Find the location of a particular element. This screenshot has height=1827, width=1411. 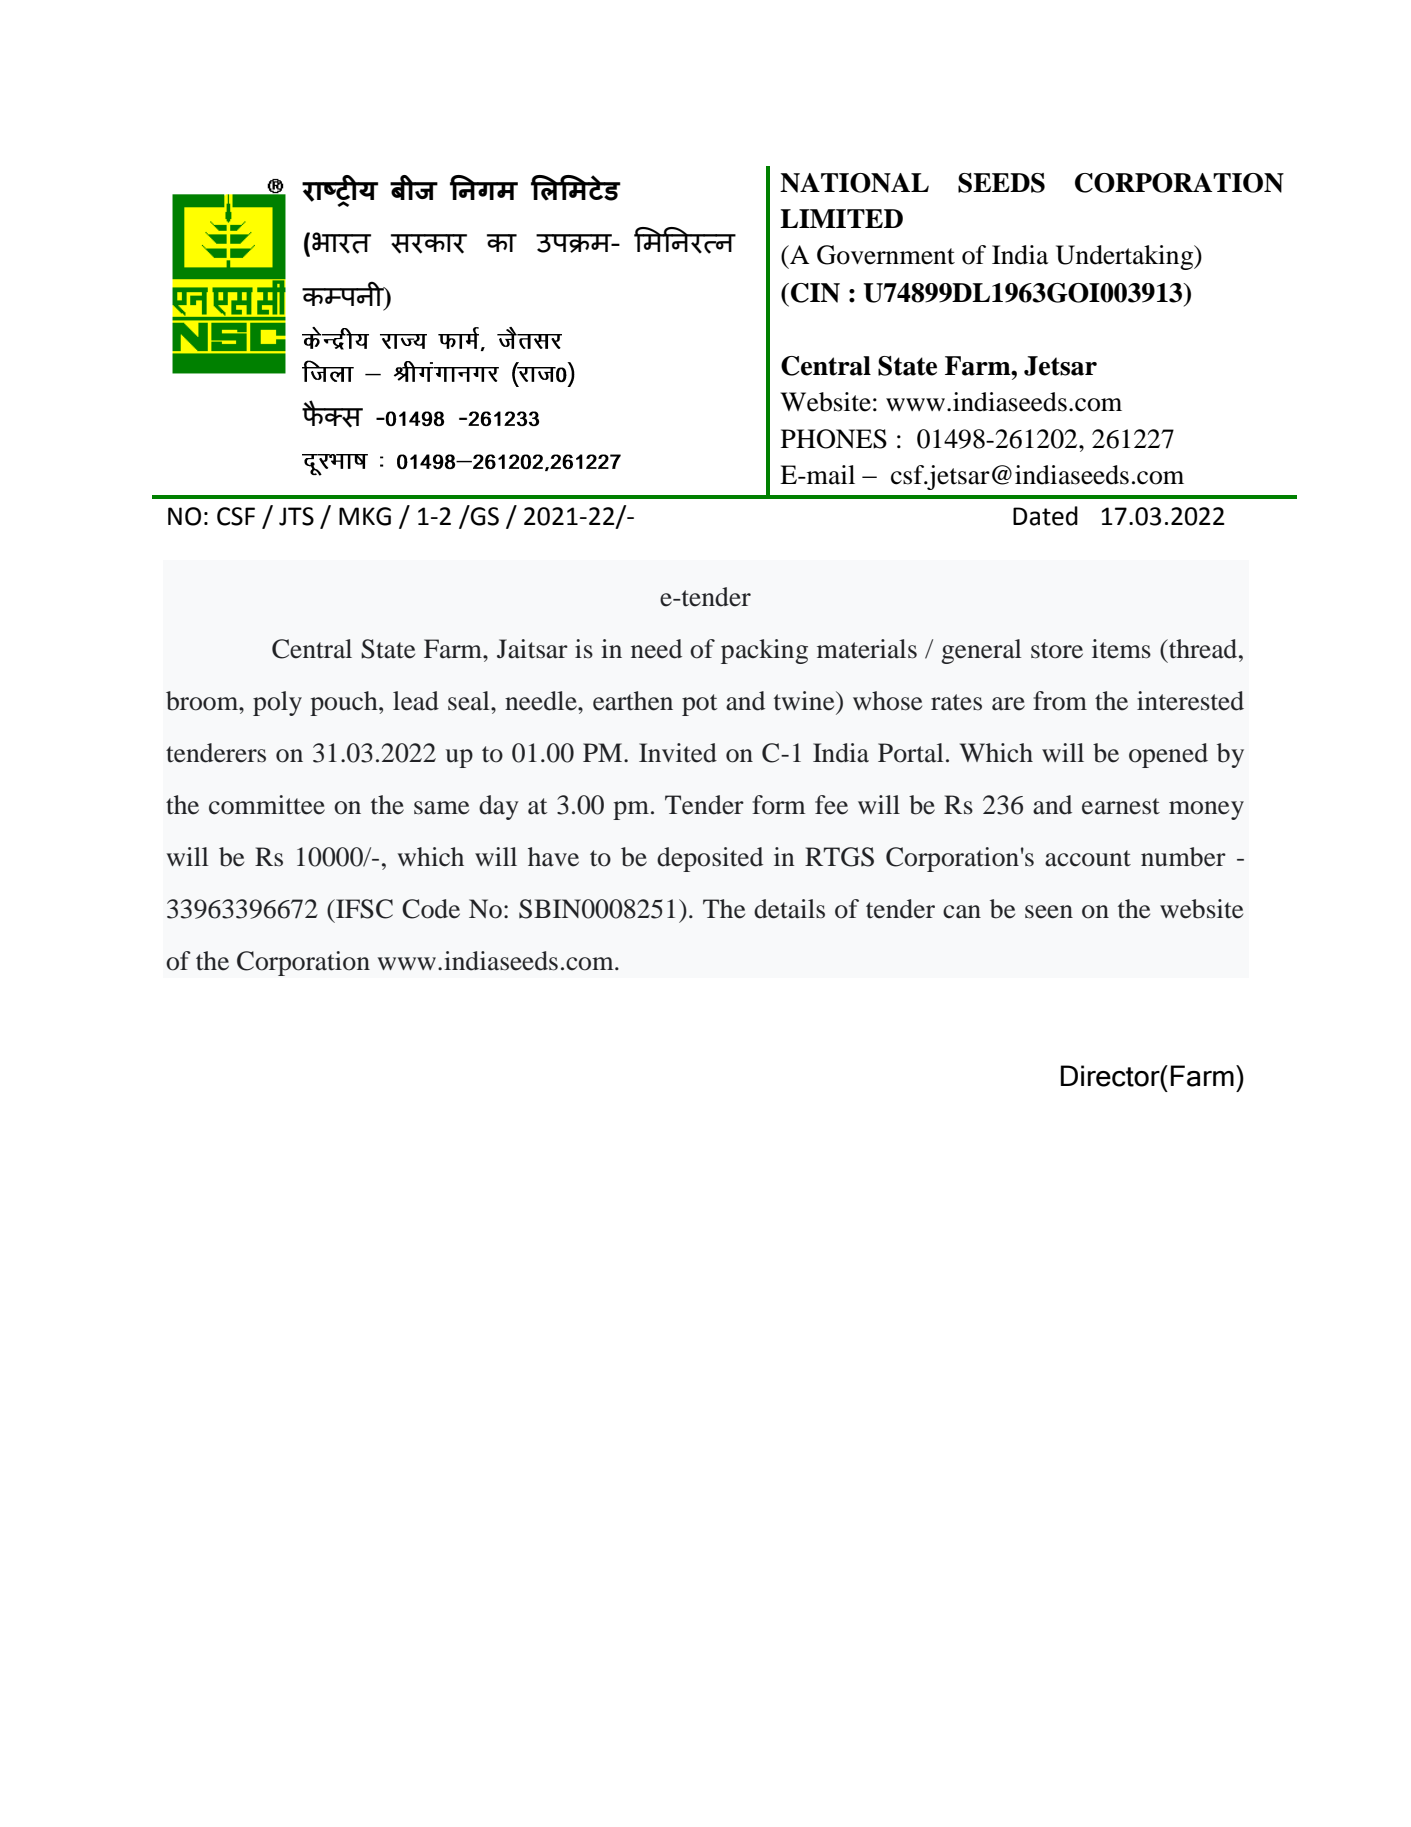

LIMITED is located at coordinates (841, 218).
